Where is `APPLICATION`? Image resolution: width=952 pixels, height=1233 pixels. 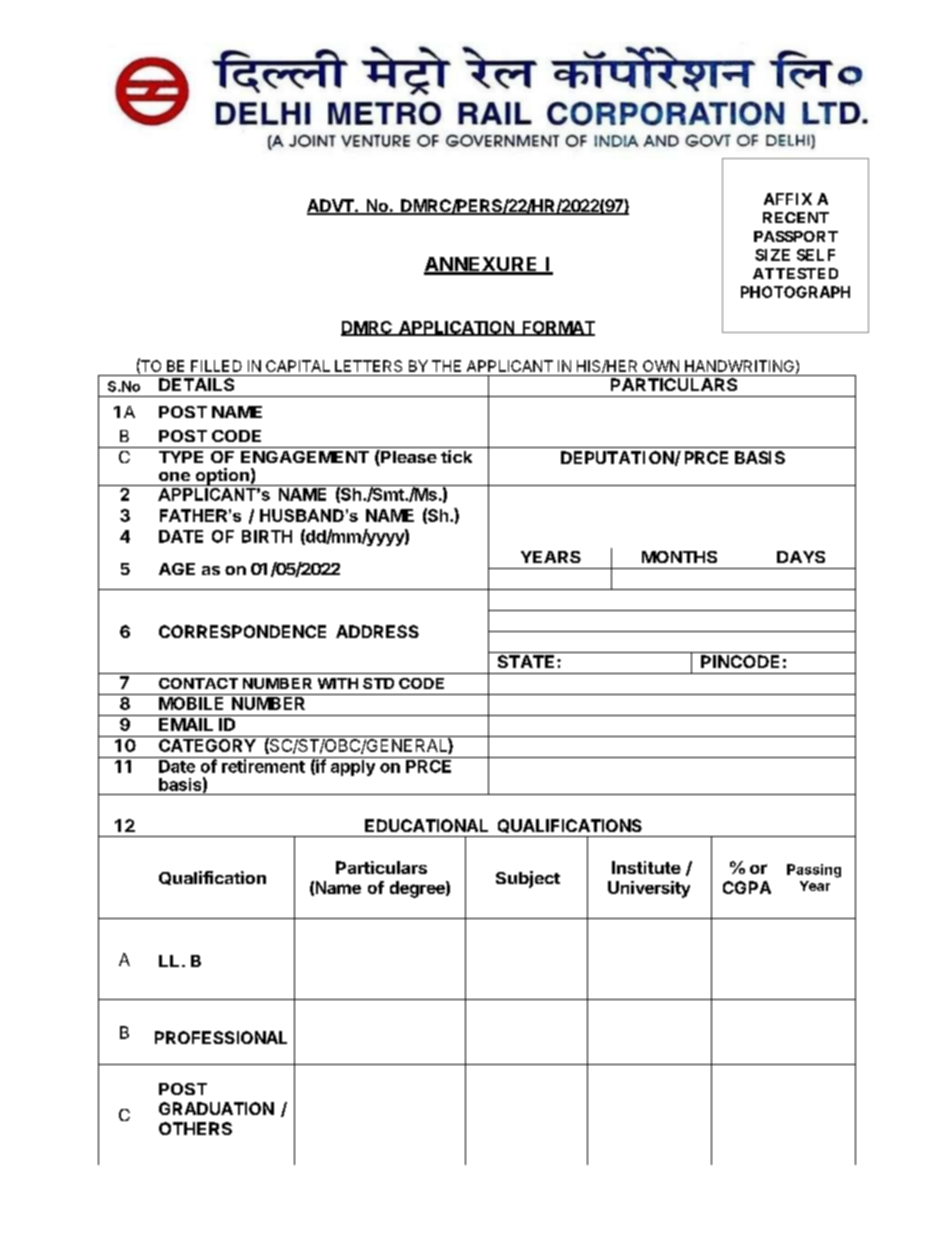
APPLICATION is located at coordinates (456, 328).
